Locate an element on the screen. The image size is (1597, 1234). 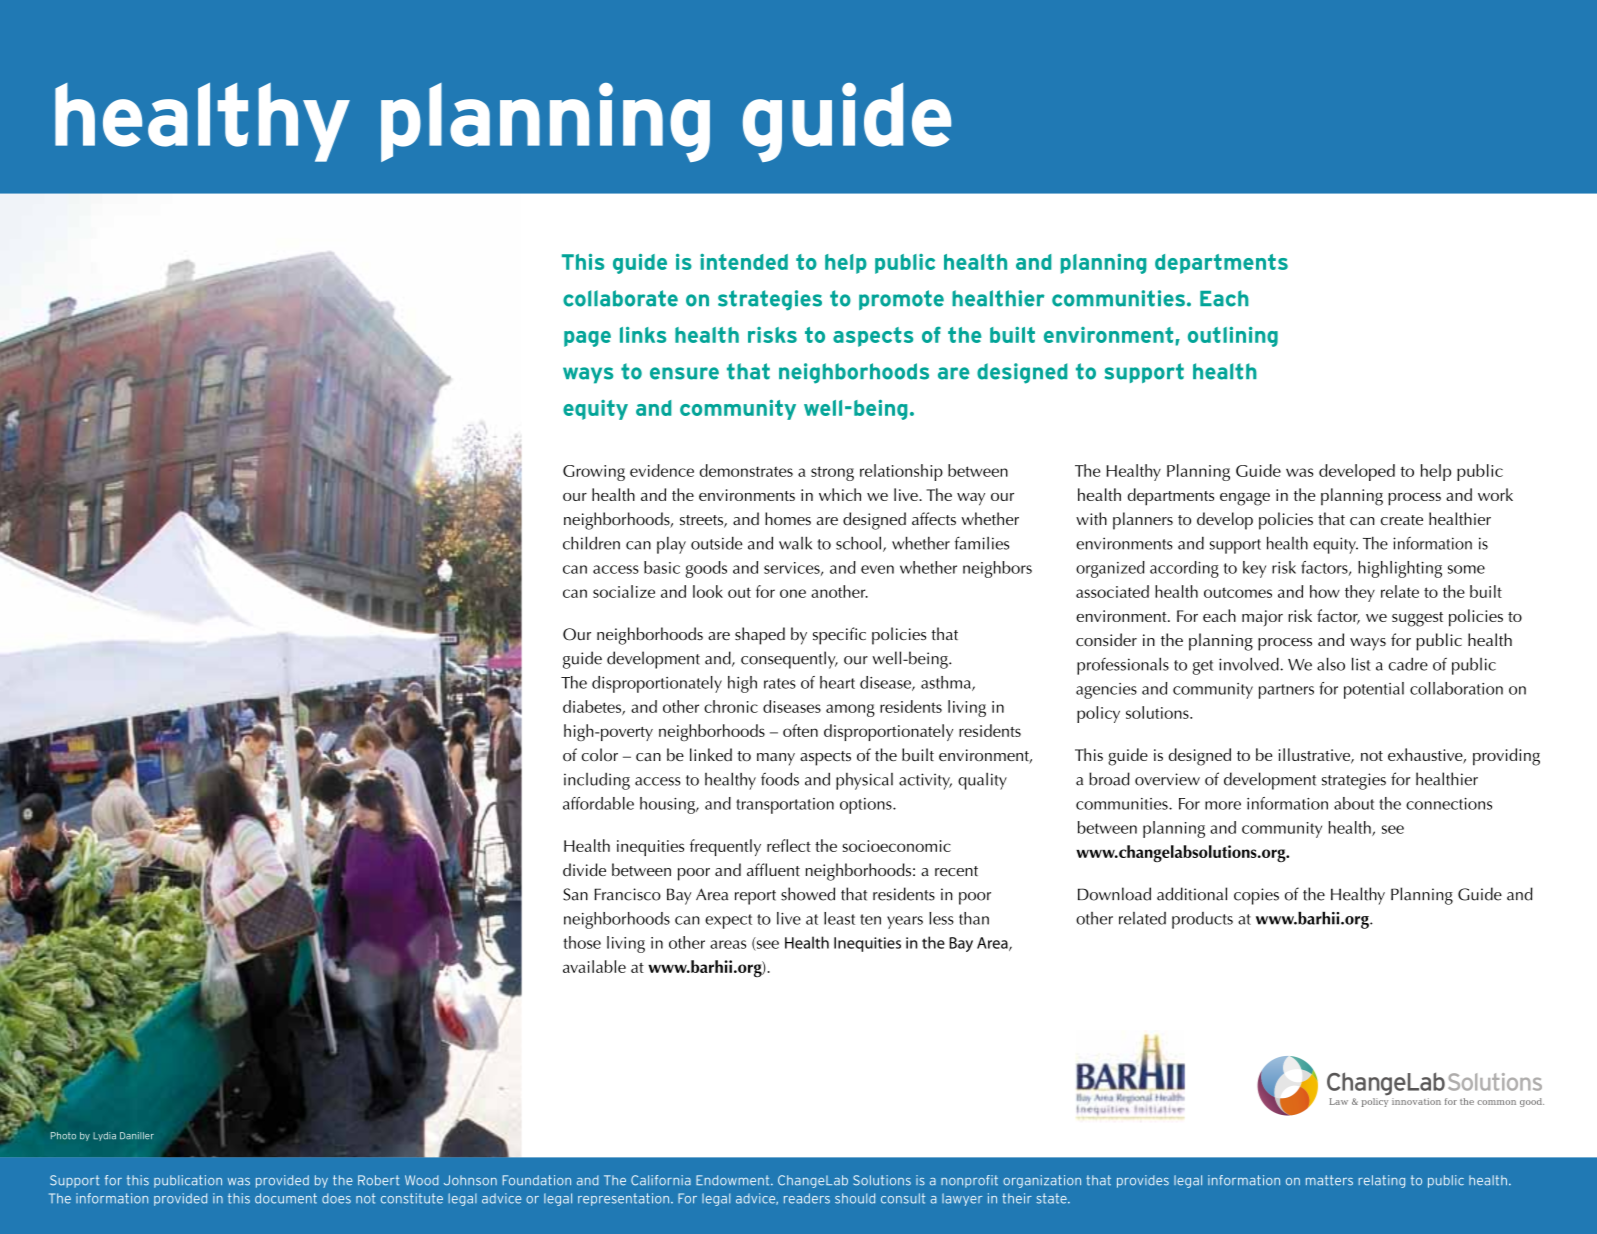
page is located at coordinates (587, 339).
